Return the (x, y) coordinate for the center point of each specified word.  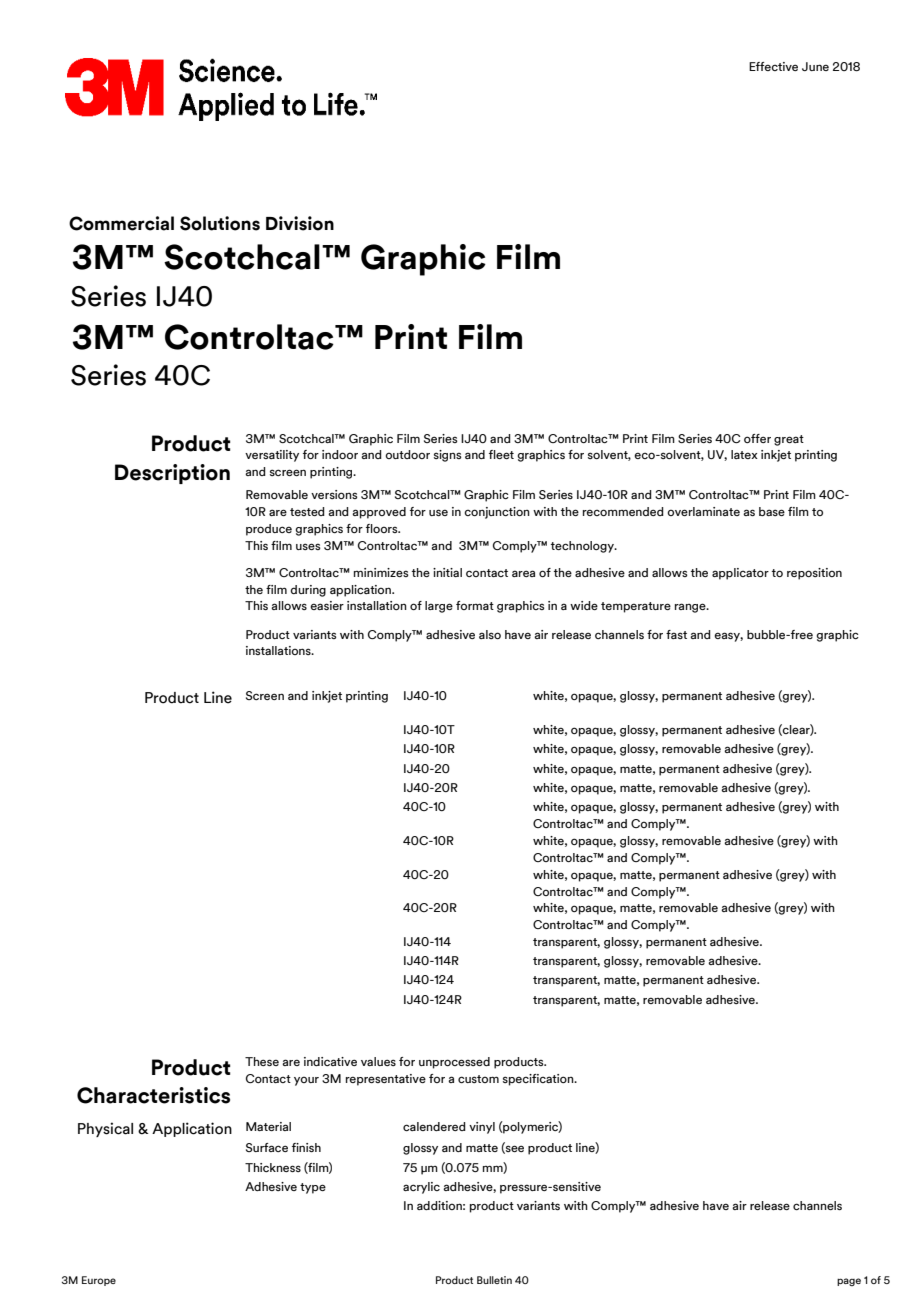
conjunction (497, 513)
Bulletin (494, 1280)
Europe (99, 1281)
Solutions (220, 223)
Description (172, 474)
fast (676, 634)
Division (300, 223)
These (262, 1061)
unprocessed (454, 1063)
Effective (773, 66)
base (772, 511)
